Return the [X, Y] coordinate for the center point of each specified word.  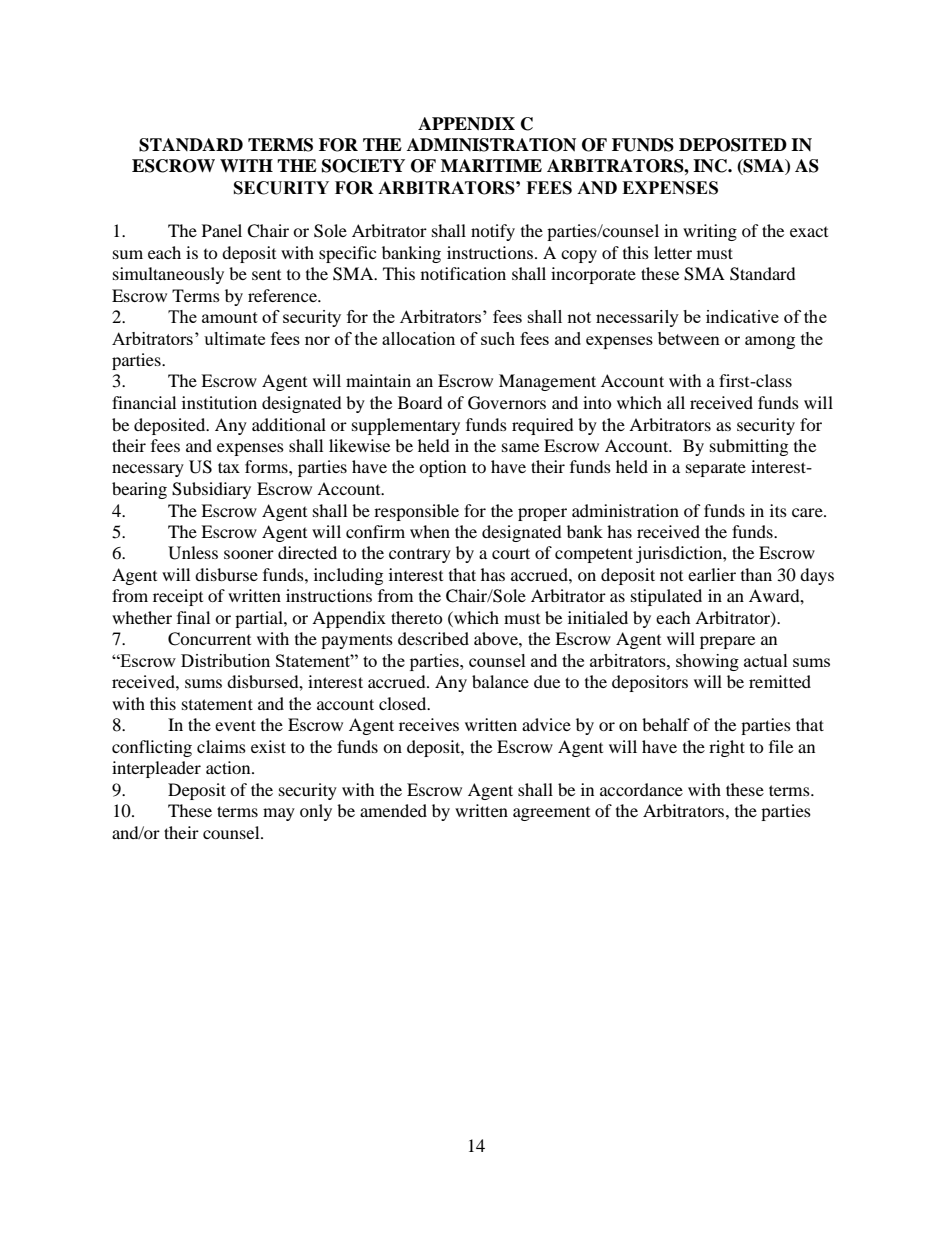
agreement [551, 814]
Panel [222, 230]
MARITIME [491, 165]
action [229, 767]
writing [710, 232]
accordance [641, 789]
